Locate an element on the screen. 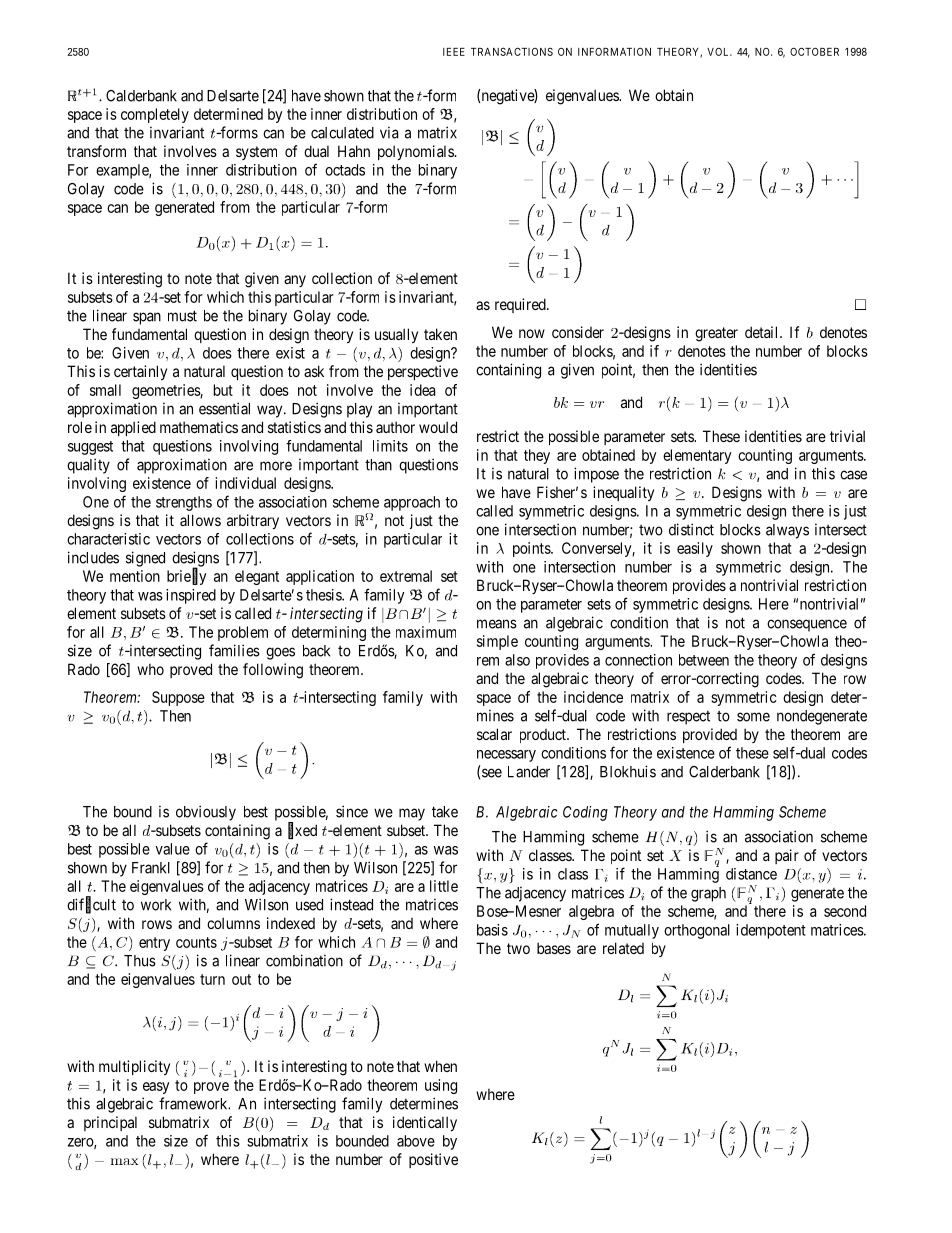 The height and width of the screenshot is (1233, 952). idempotent is located at coordinates (771, 931).
